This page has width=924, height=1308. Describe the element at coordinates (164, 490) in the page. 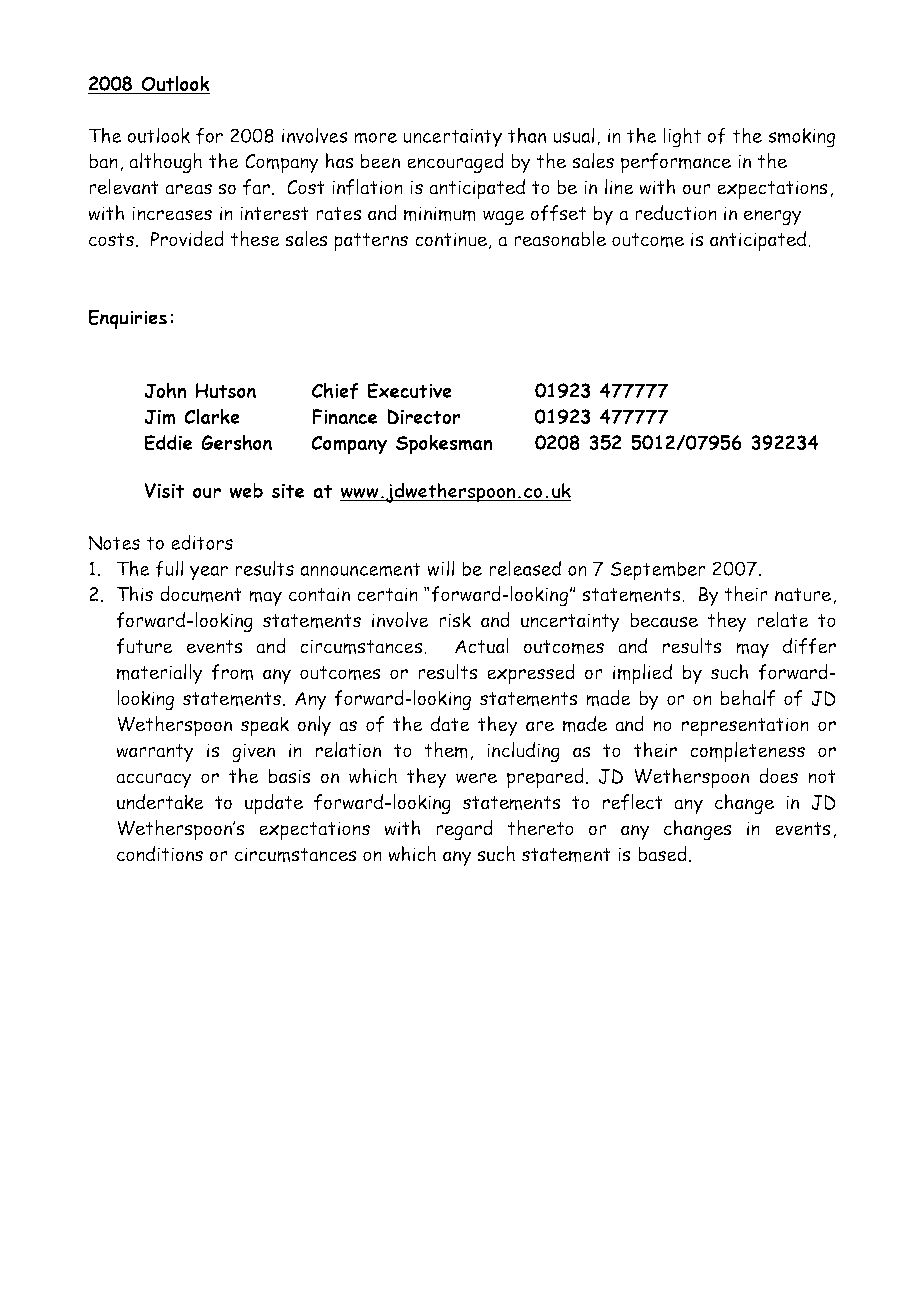

I see `Visit` at that location.
